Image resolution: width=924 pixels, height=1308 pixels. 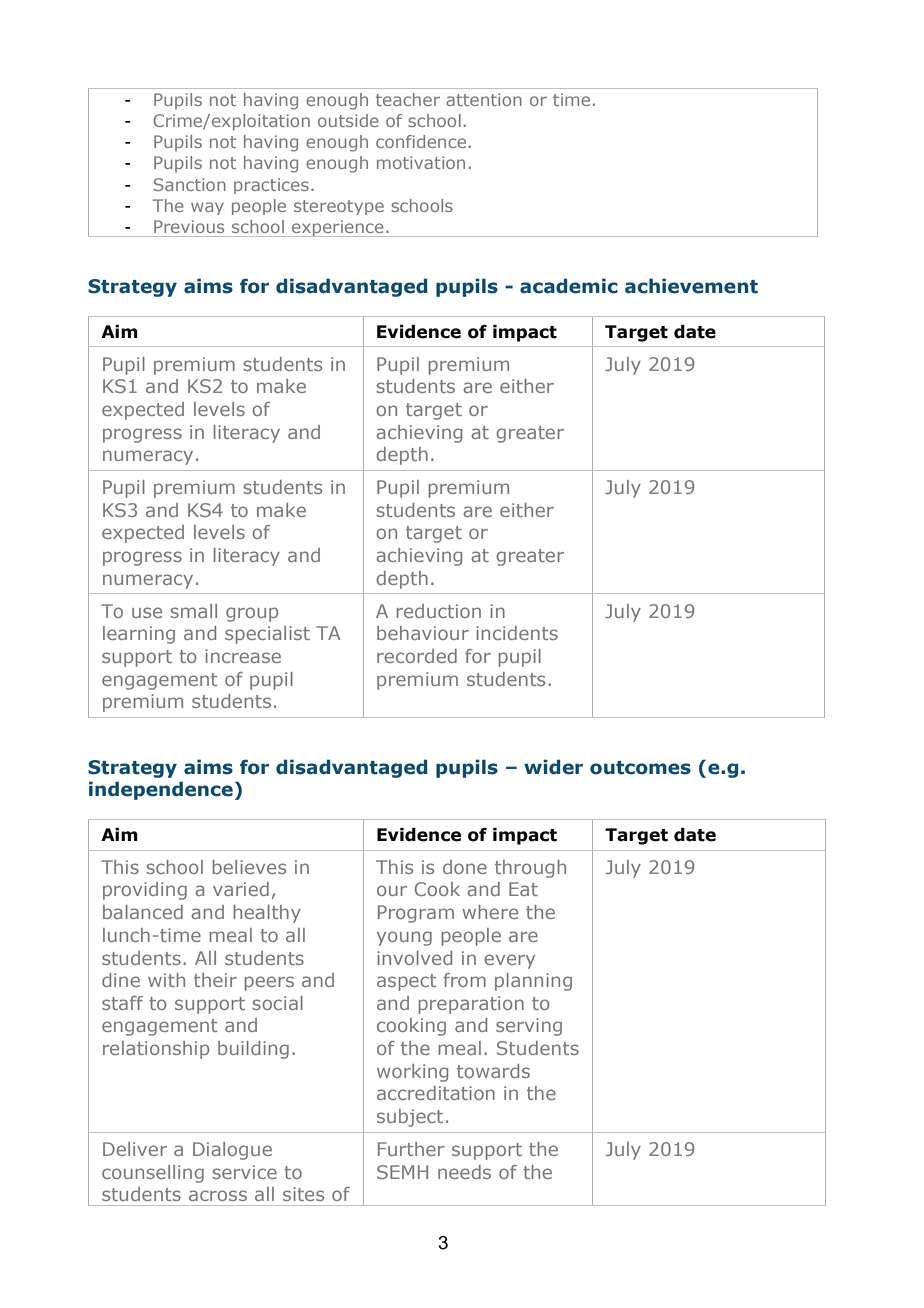 What do you see at coordinates (517, 633) in the screenshot?
I see `incidents` at bounding box center [517, 633].
